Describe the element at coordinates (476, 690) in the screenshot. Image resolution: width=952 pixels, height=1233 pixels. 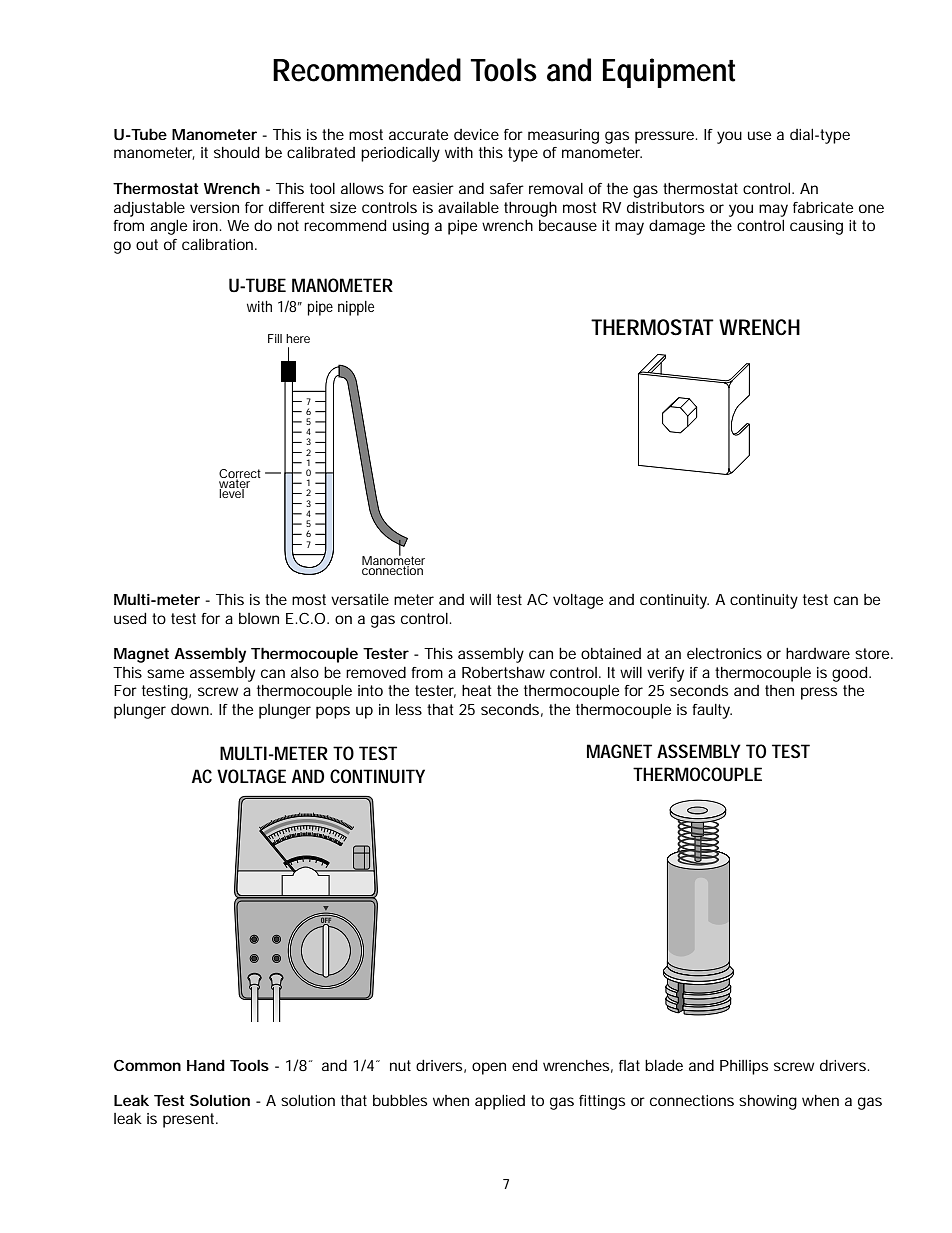
I see `heat` at that location.
